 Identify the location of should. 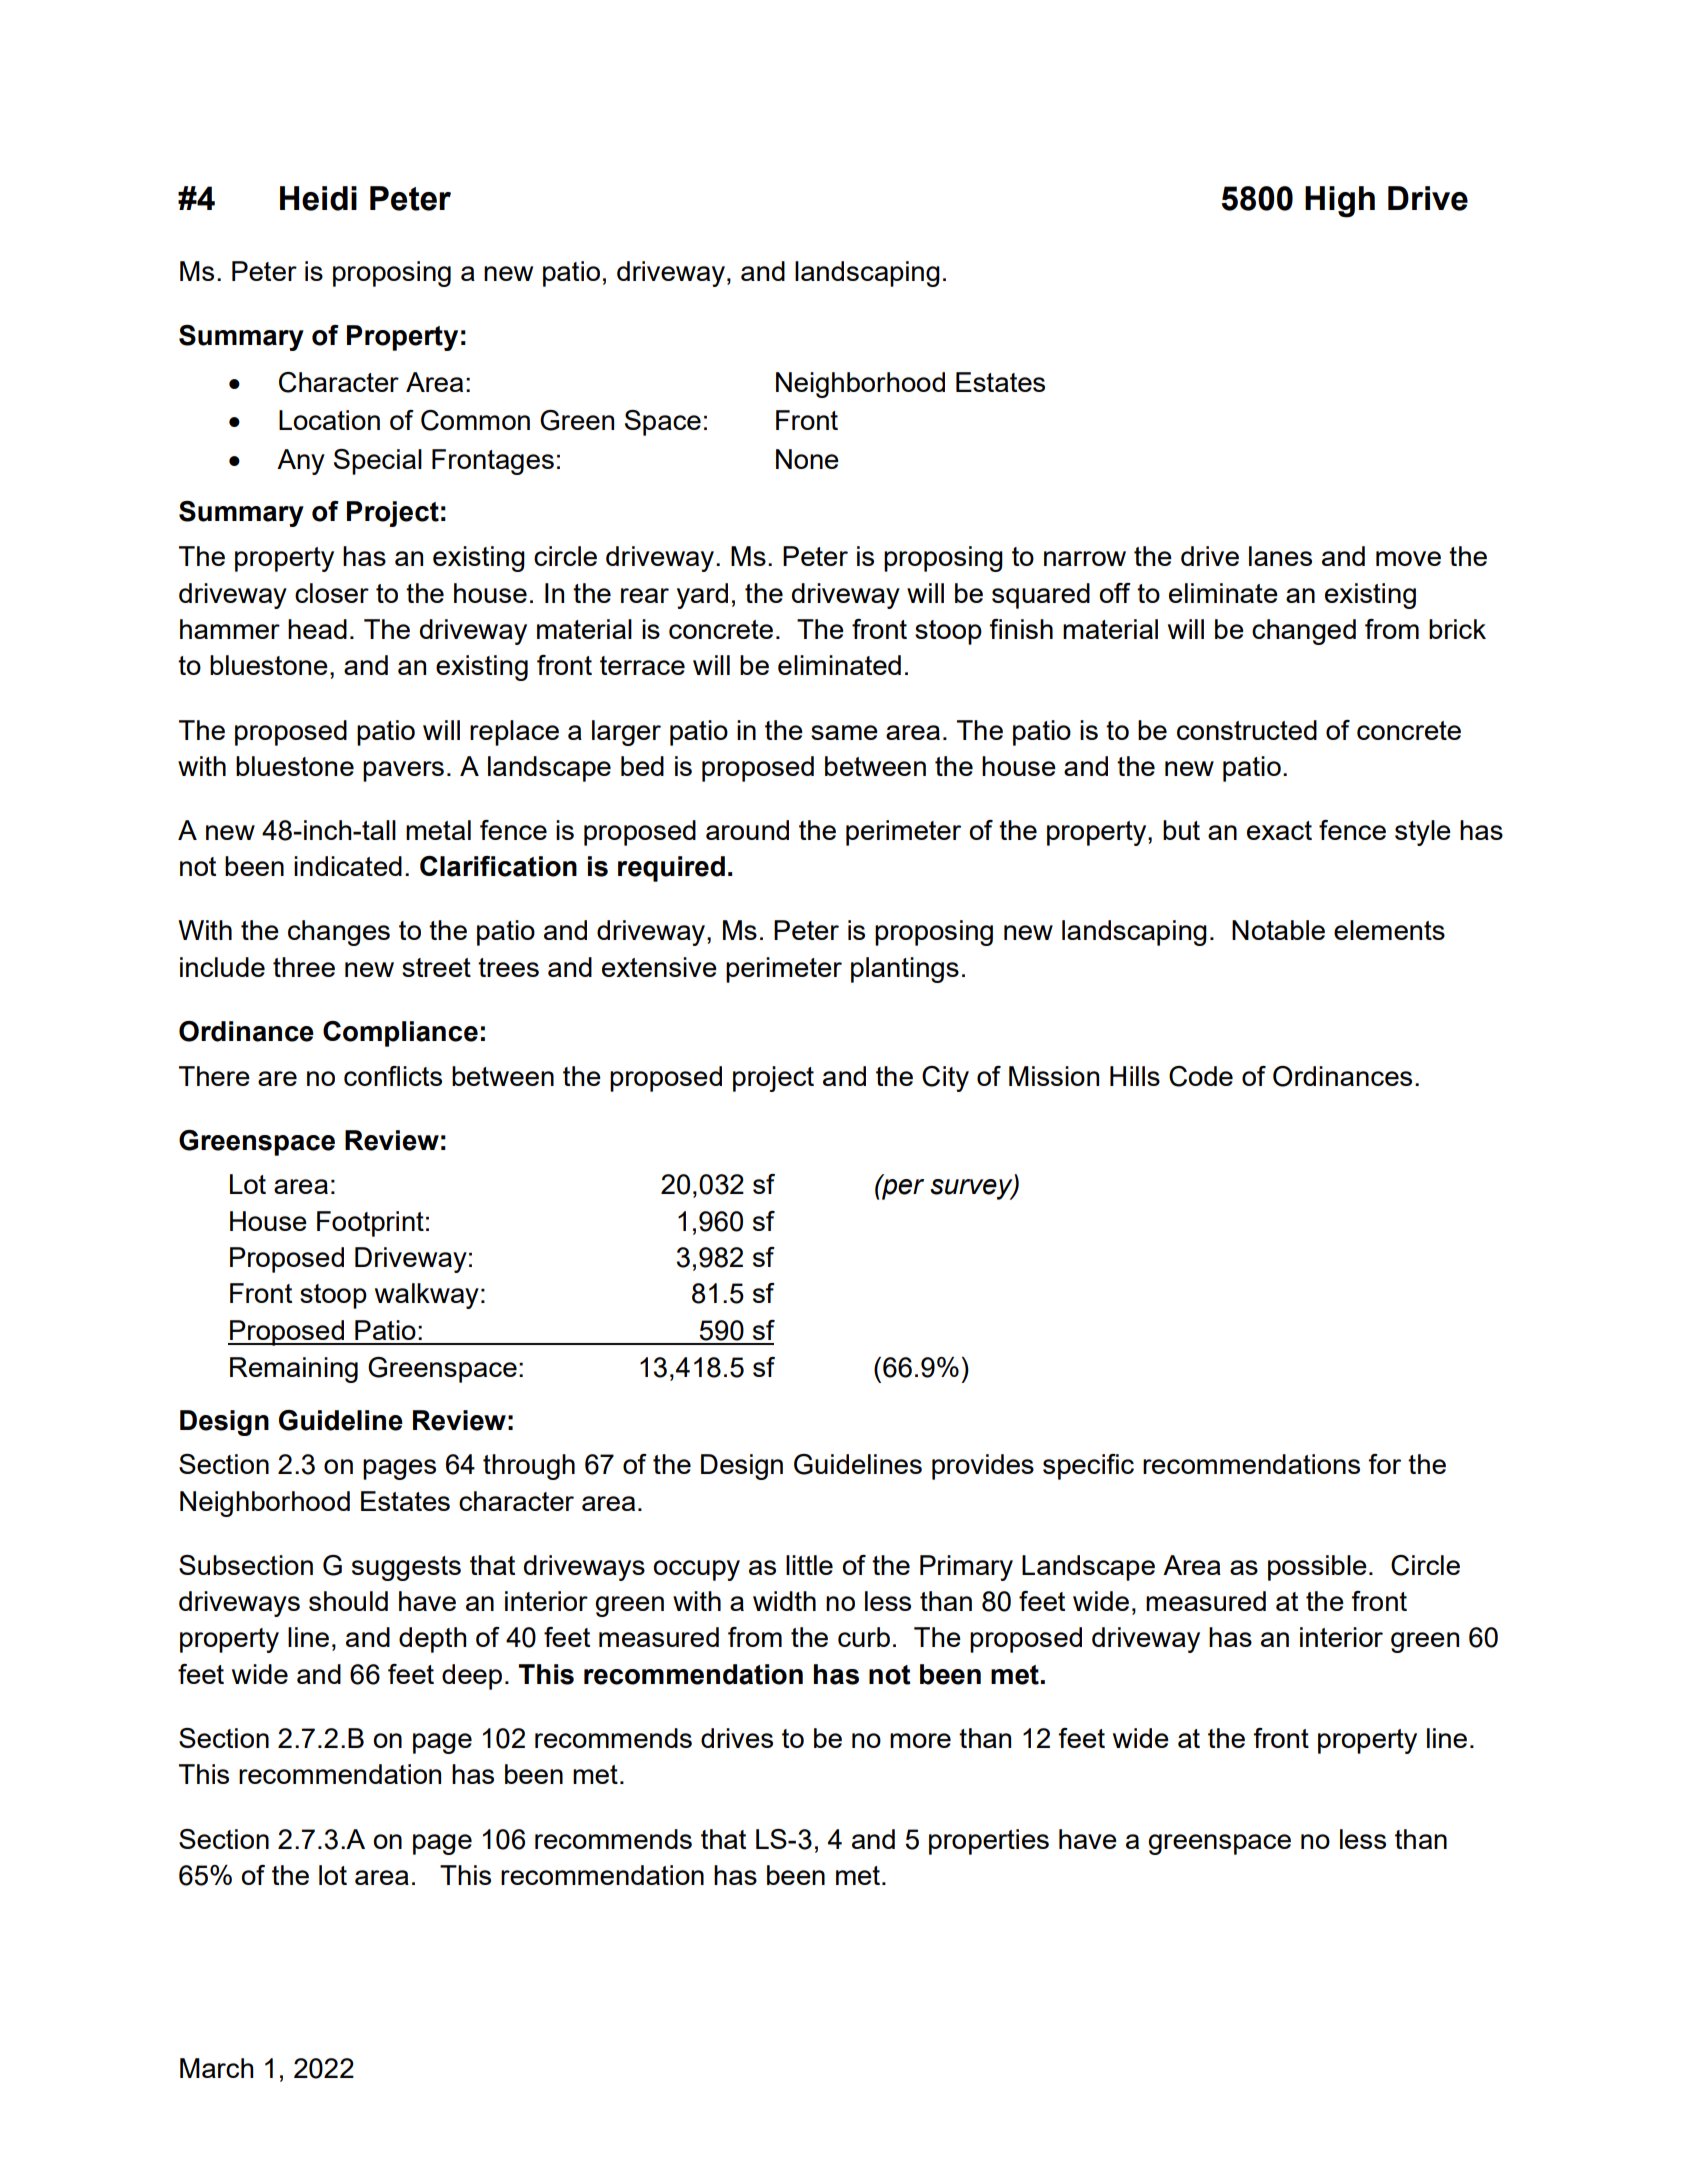
(348, 1601).
